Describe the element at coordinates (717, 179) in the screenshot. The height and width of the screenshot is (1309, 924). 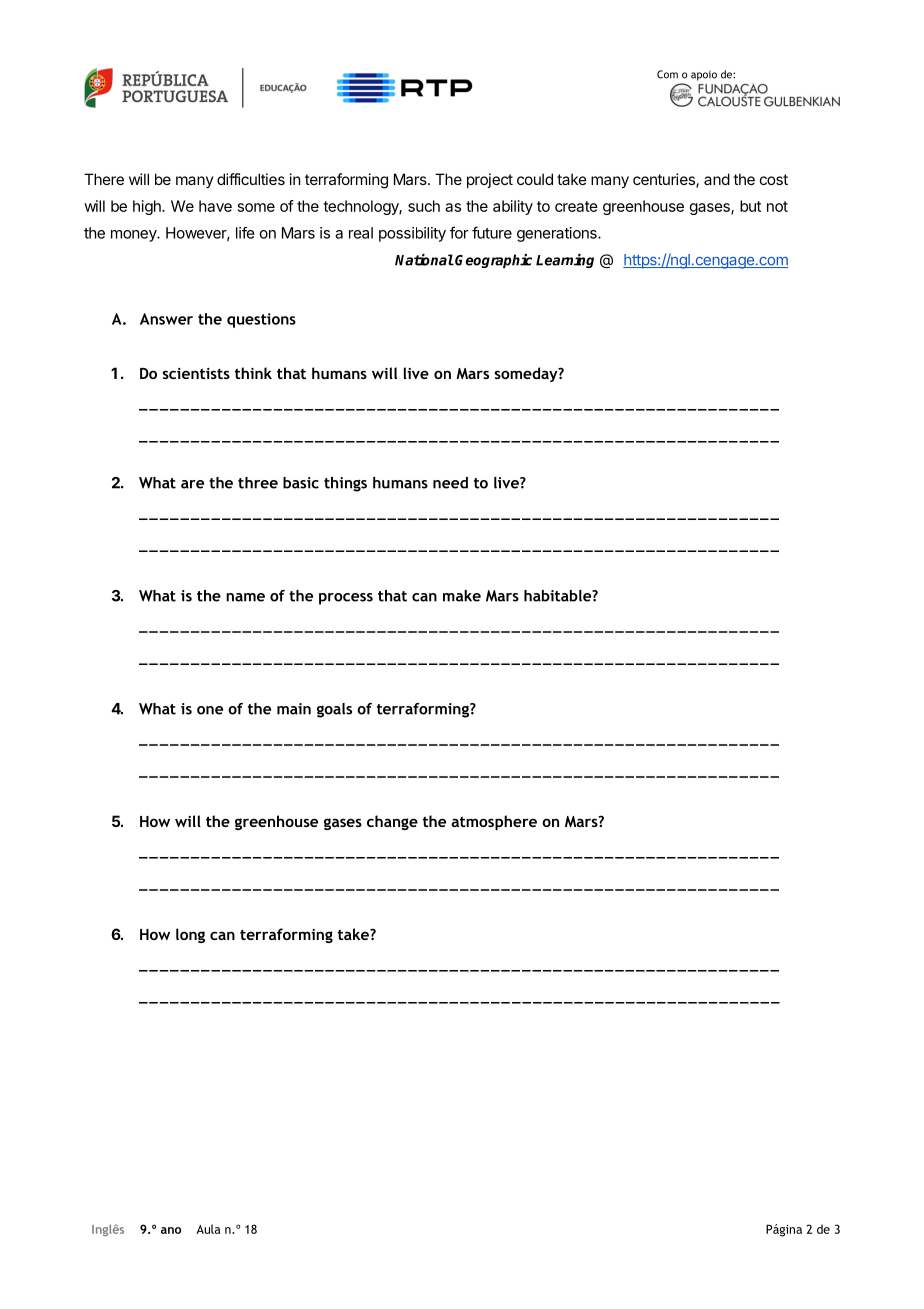
I see `and` at that location.
